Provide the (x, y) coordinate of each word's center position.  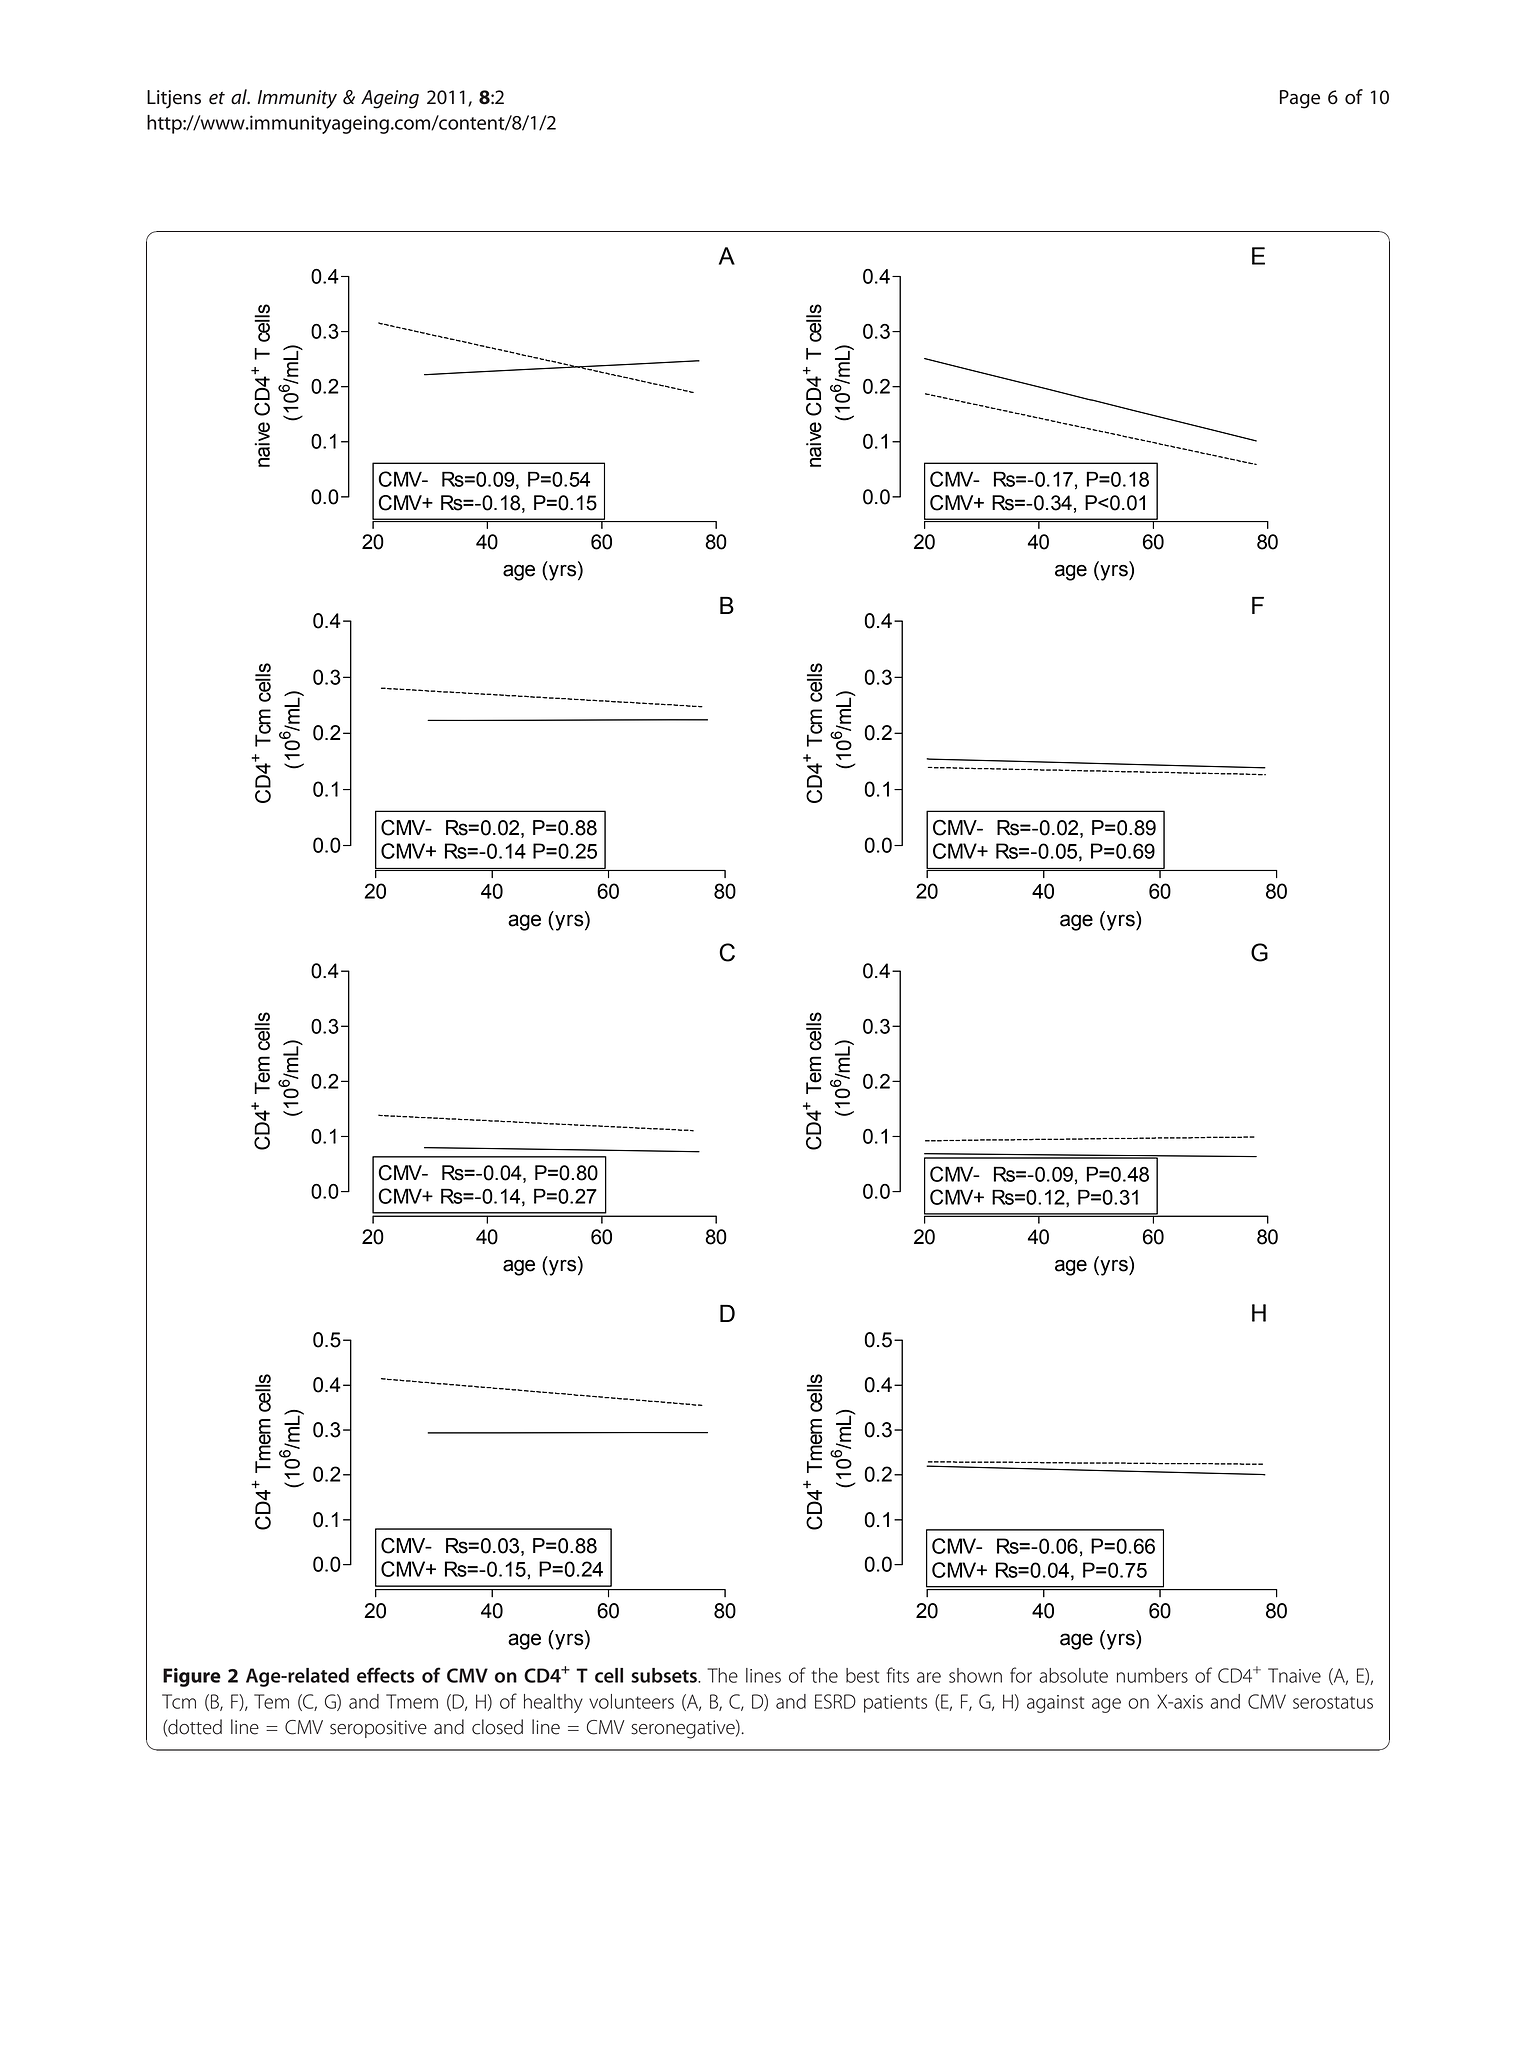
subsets (665, 1675)
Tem (271, 1701)
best (862, 1675)
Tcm (179, 1701)
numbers (1152, 1675)
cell (609, 1675)
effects (386, 1675)
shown (975, 1675)
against (1055, 1704)
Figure (192, 1677)
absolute (1073, 1675)
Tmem (412, 1701)
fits (898, 1675)
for (1021, 1675)
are (929, 1677)
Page (1300, 99)
